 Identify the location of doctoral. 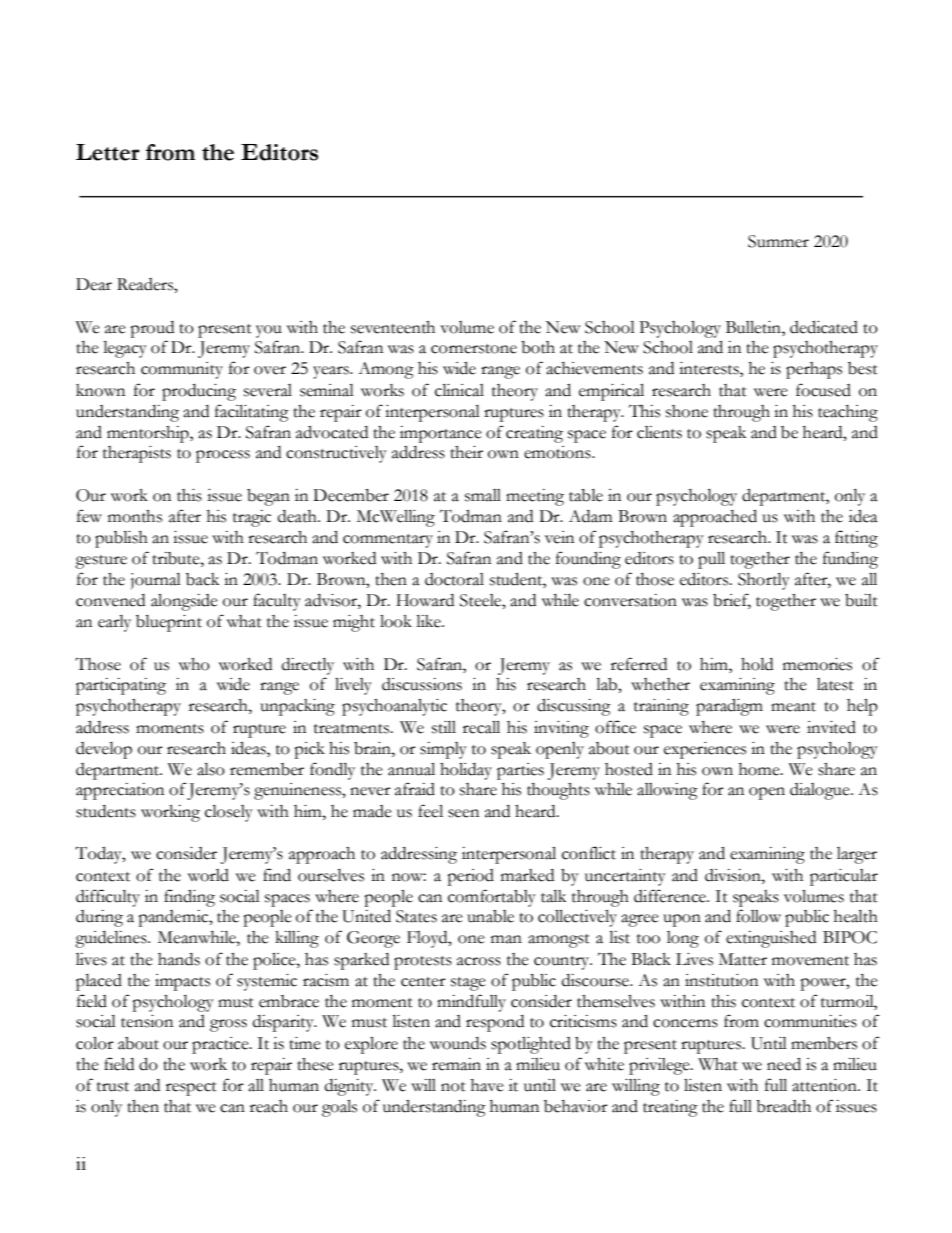
(454, 579).
